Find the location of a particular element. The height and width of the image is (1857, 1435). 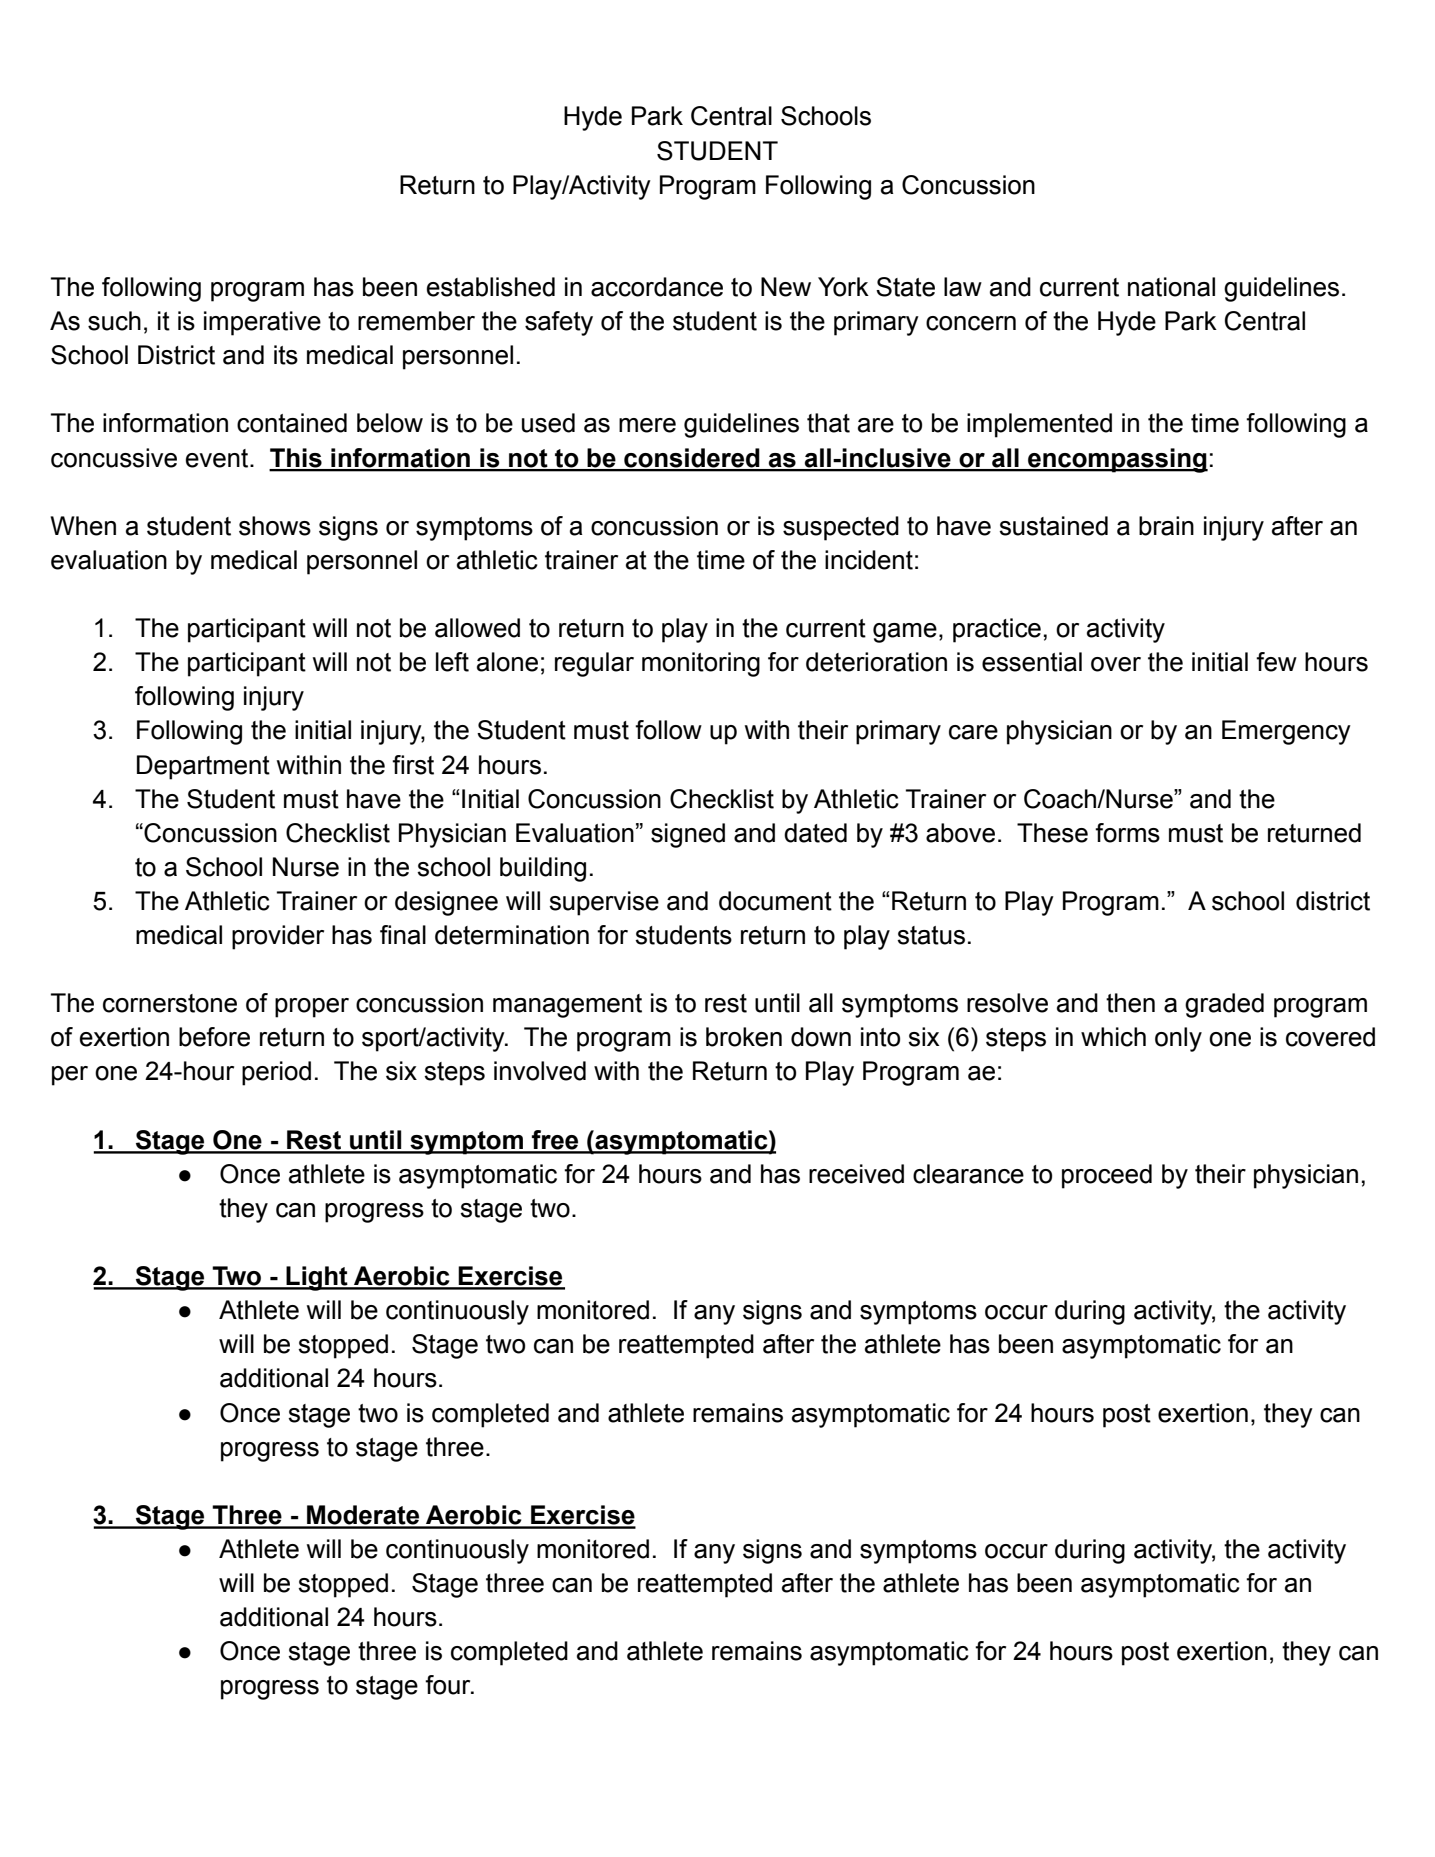

essential is located at coordinates (1032, 662).
